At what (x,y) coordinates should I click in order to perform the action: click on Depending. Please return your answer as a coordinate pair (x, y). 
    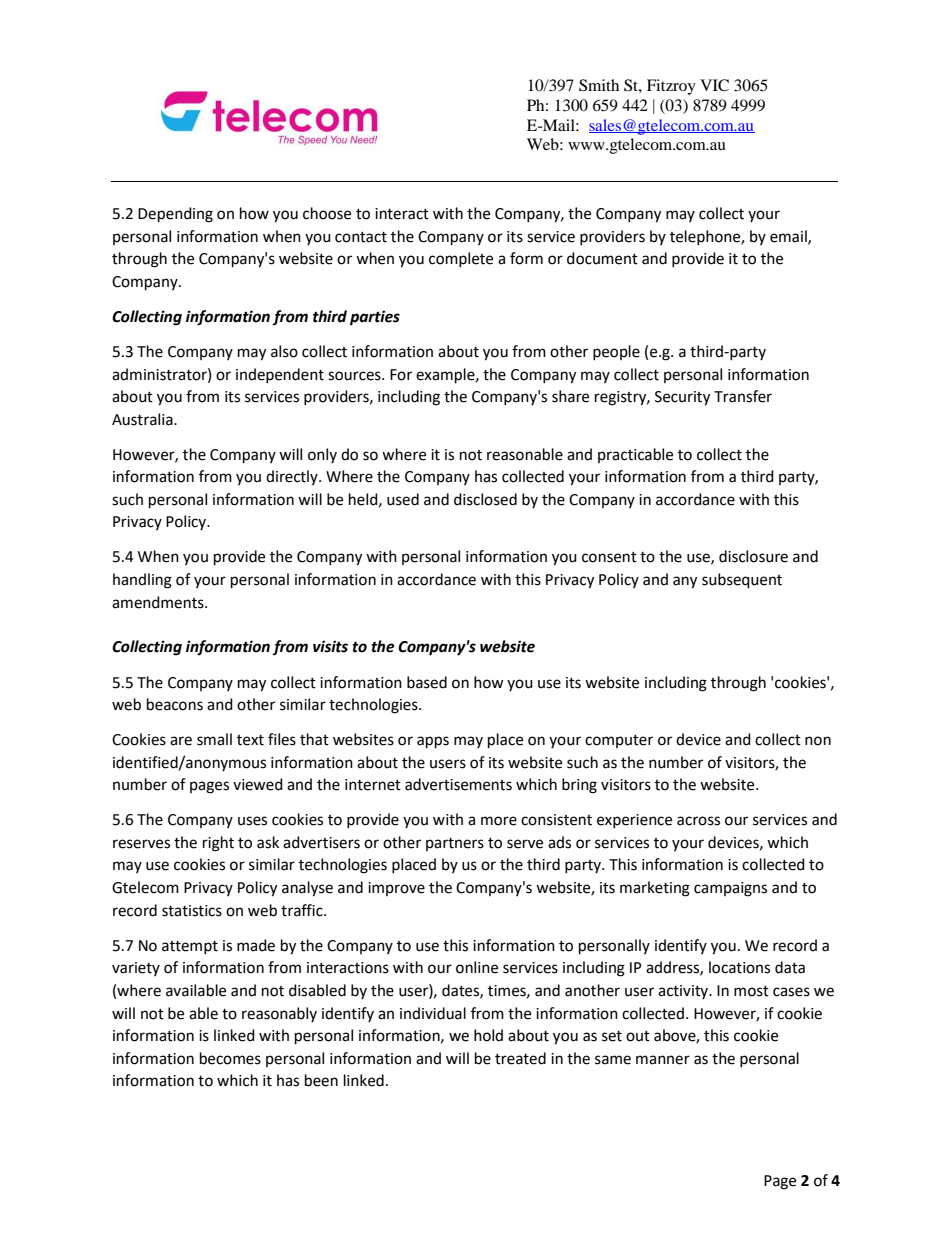
    Looking at the image, I should click on (175, 215).
